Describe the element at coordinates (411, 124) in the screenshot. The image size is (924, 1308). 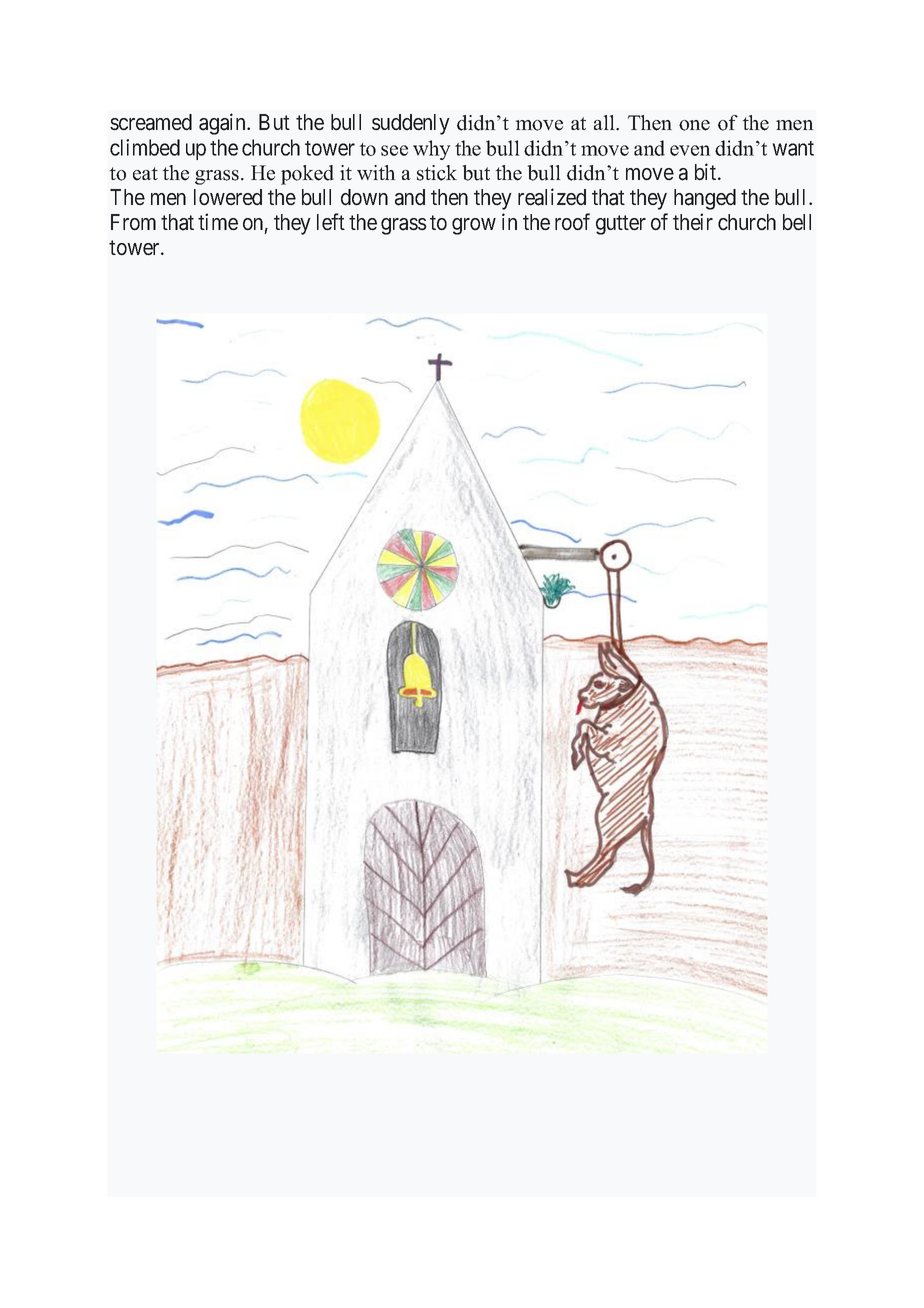
I see `suddenly` at that location.
